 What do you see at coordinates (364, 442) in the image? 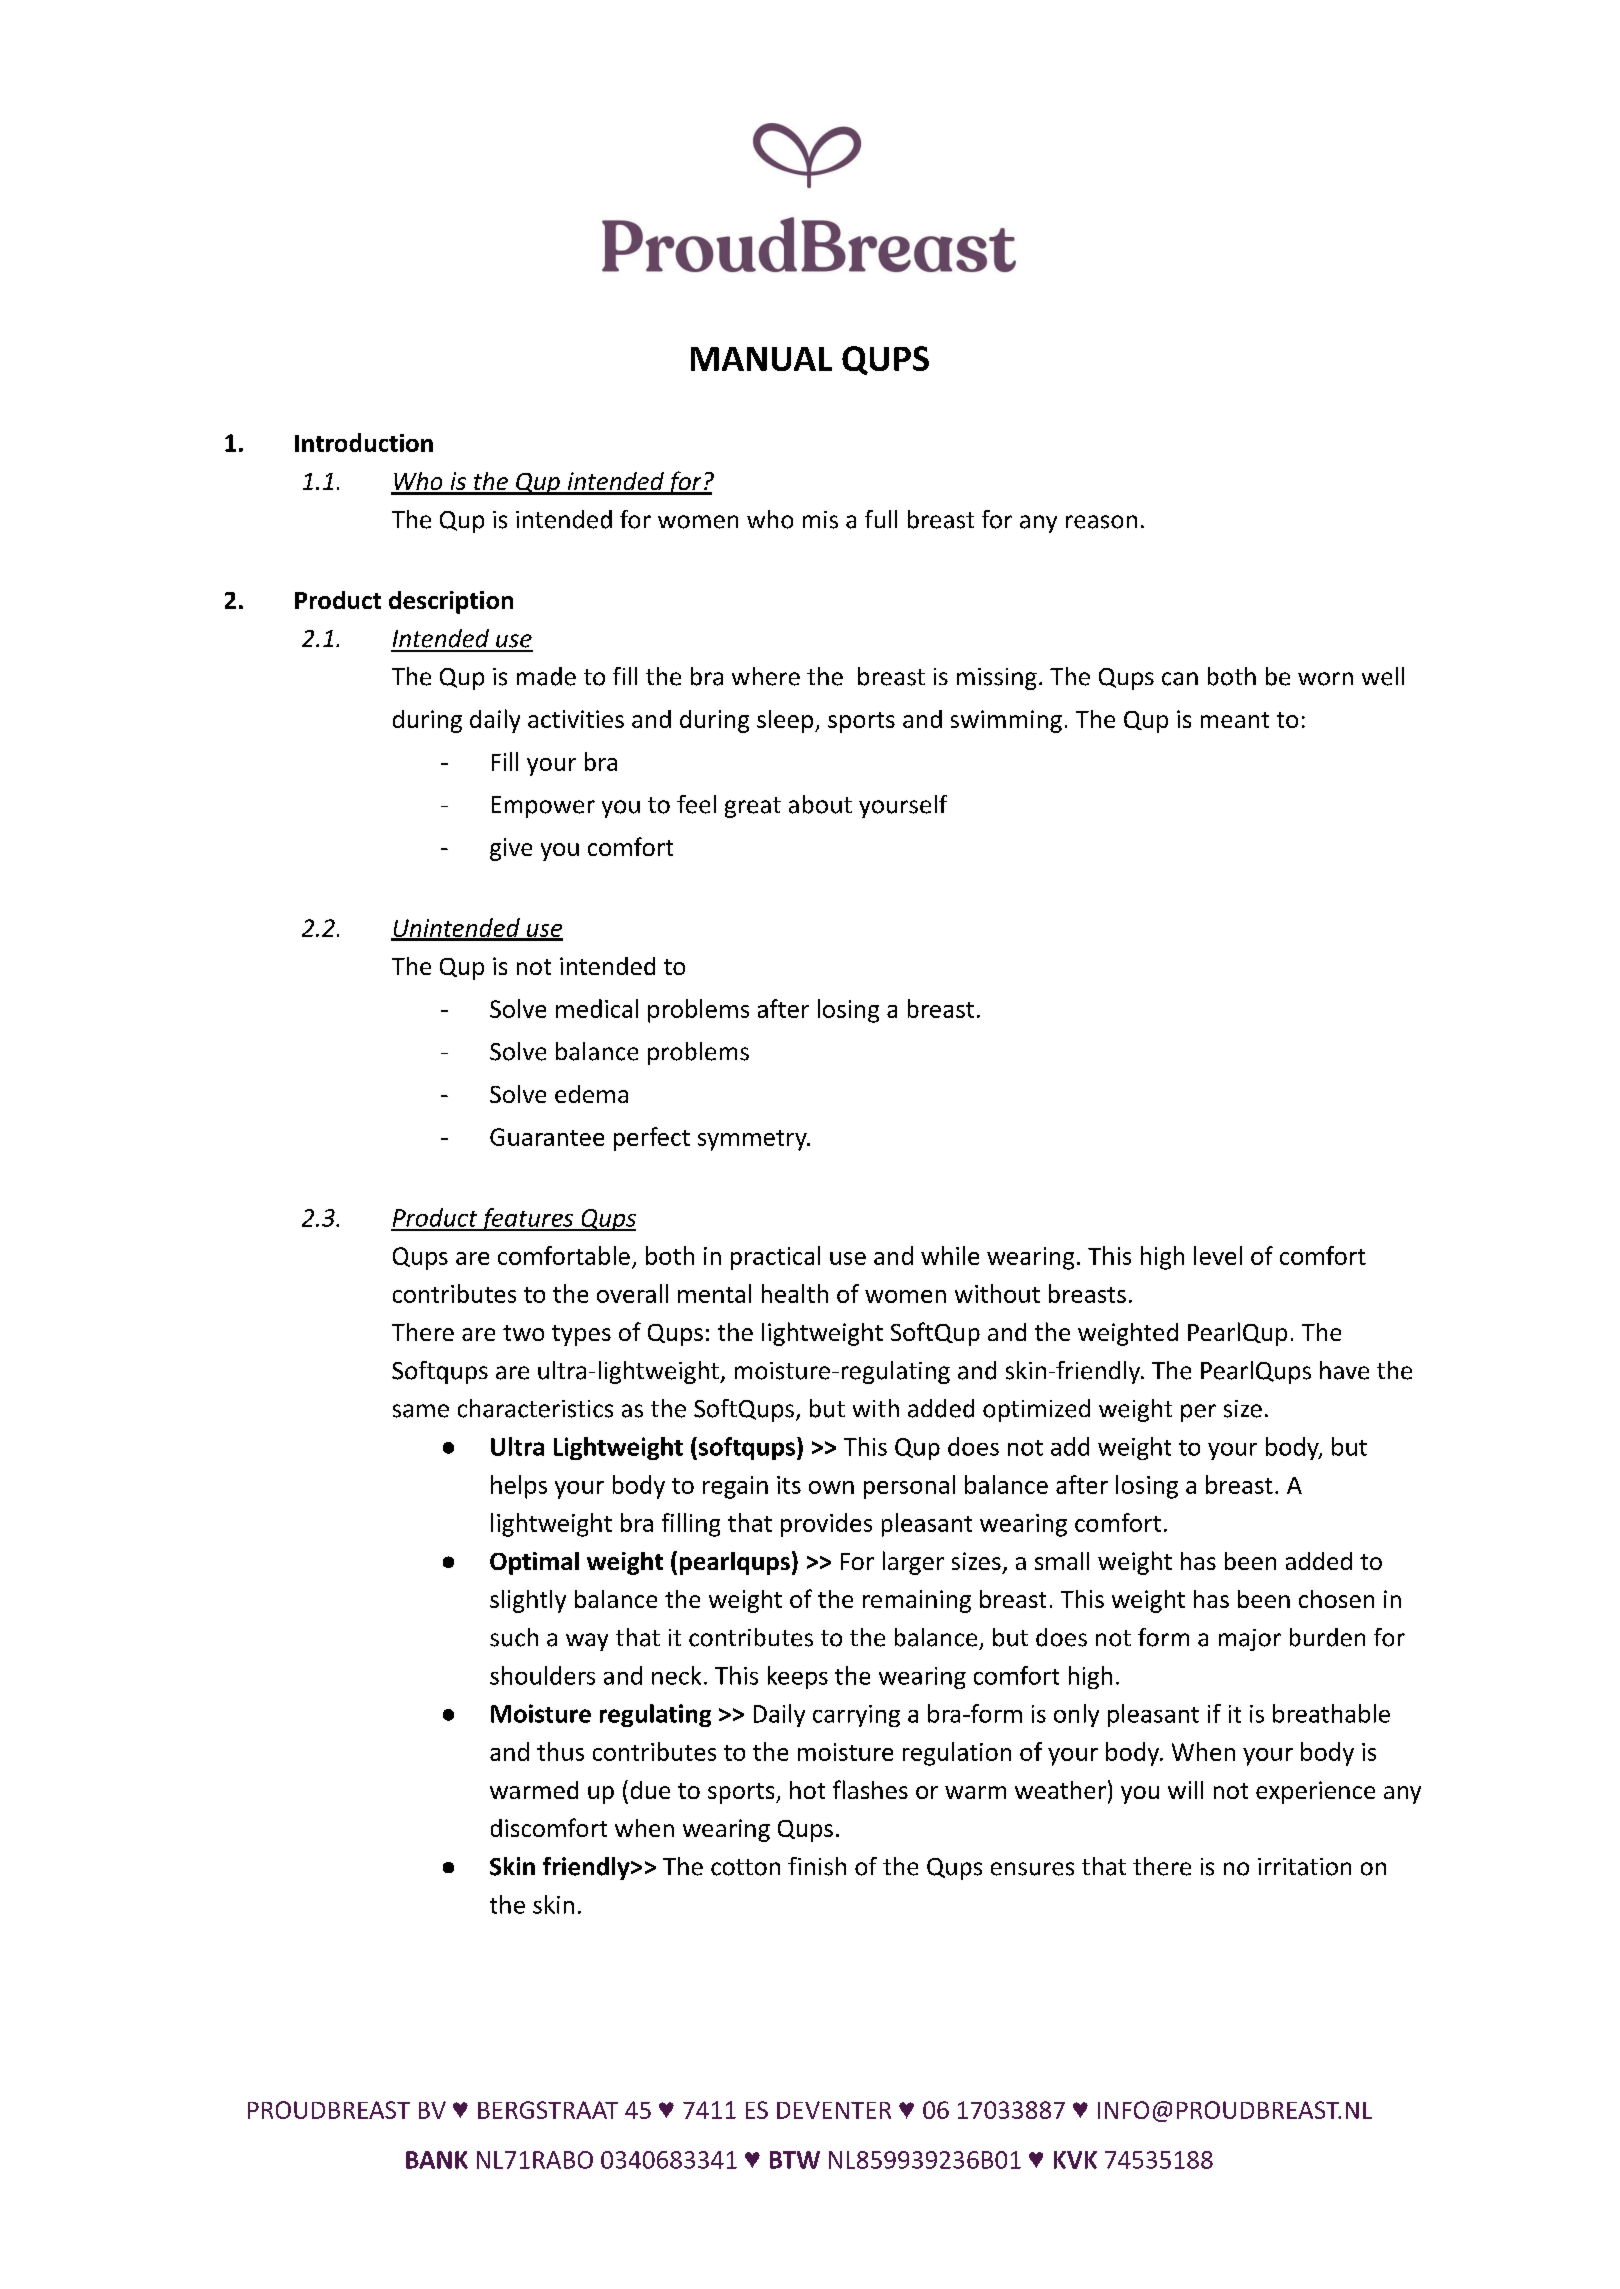
I see `Introduction` at bounding box center [364, 442].
